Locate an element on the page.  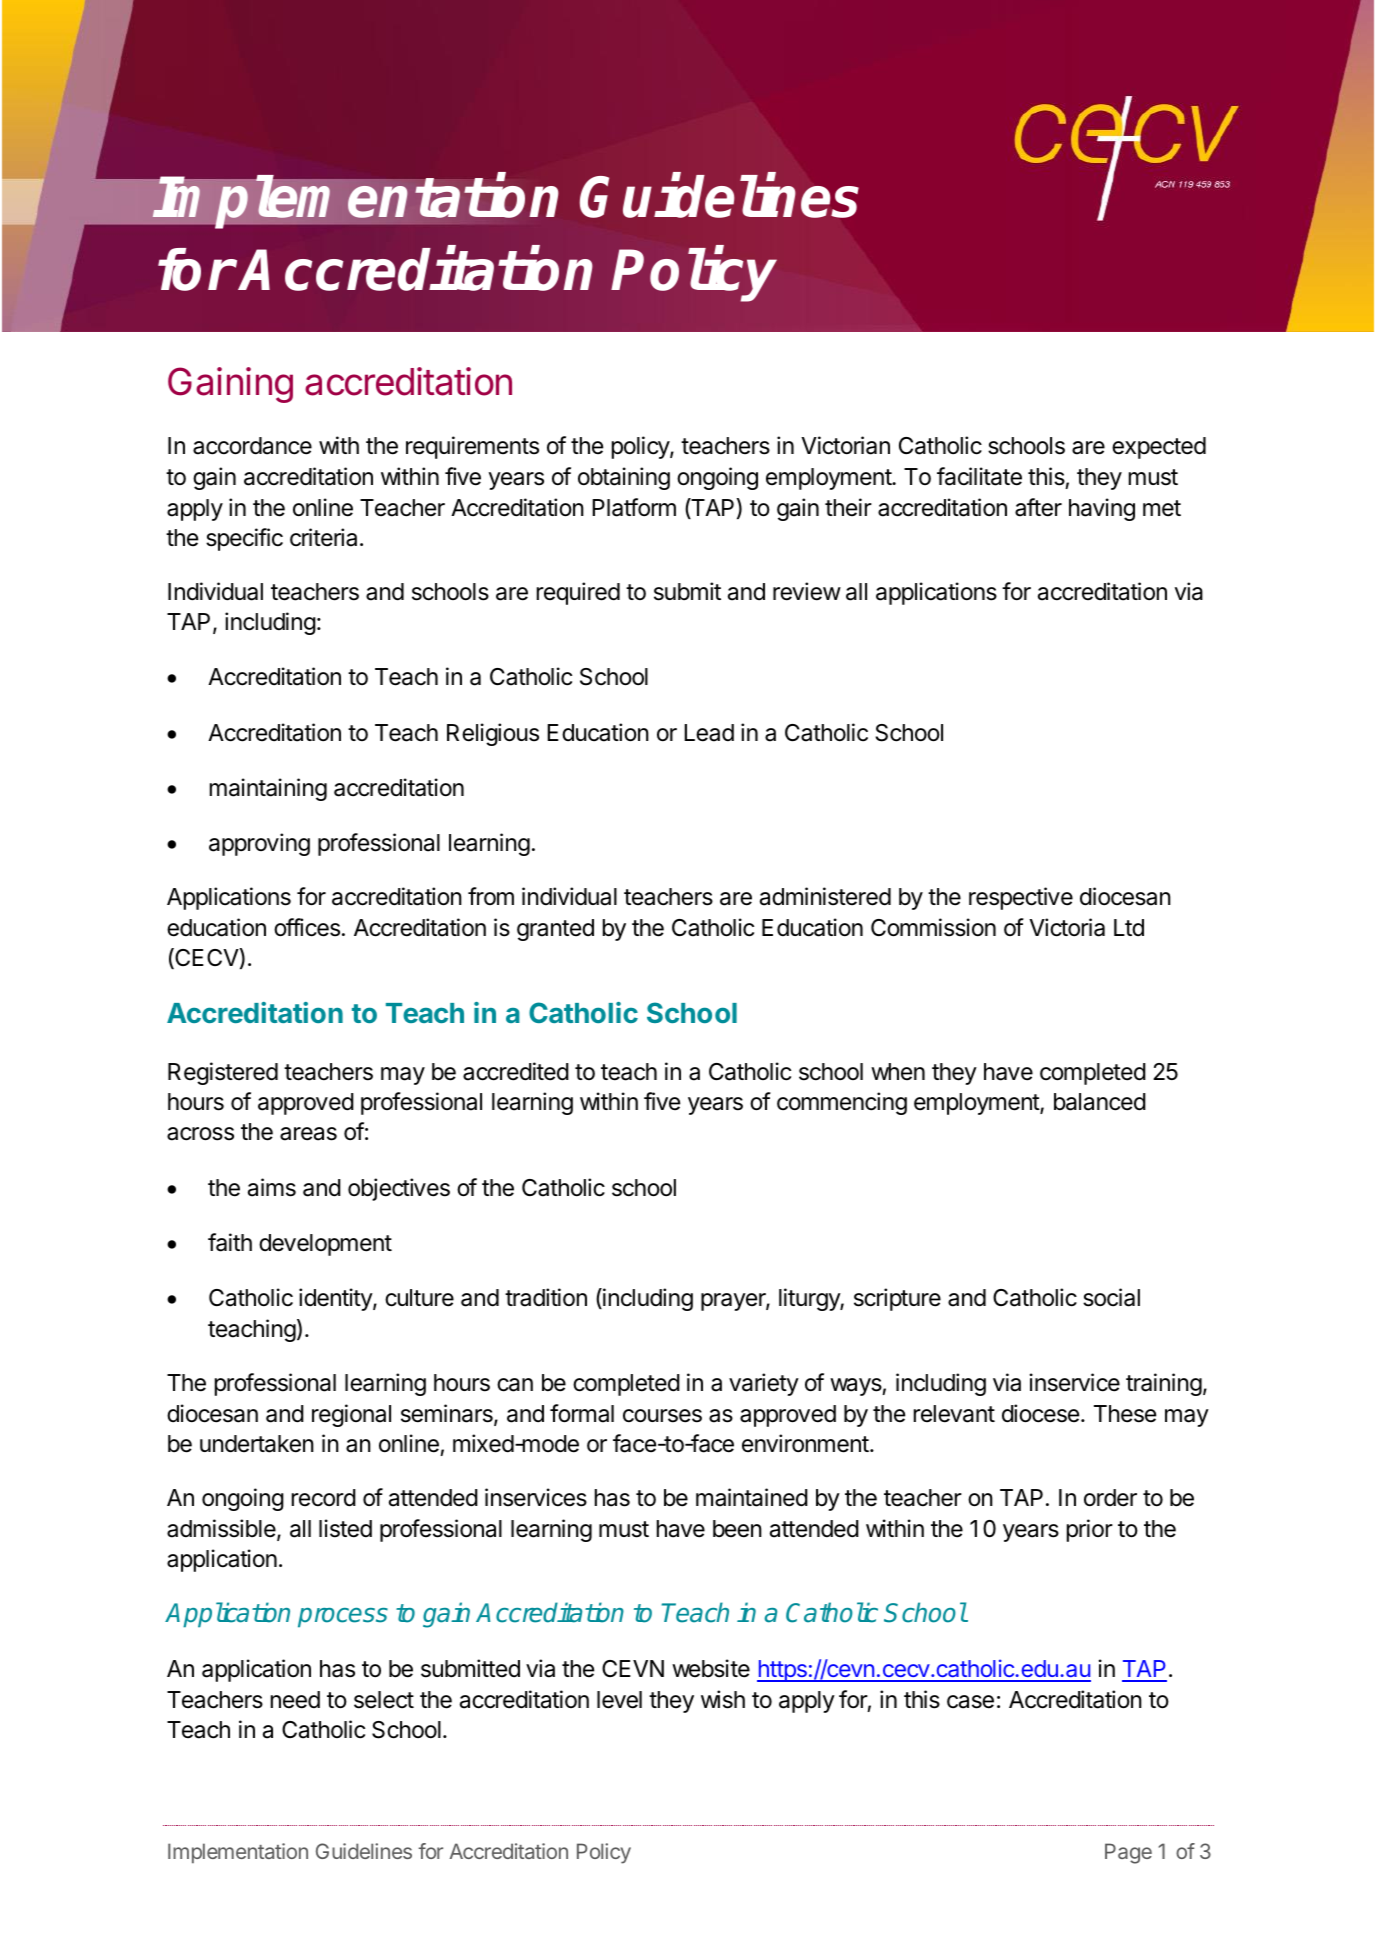
balanced is located at coordinates (1100, 1102).
